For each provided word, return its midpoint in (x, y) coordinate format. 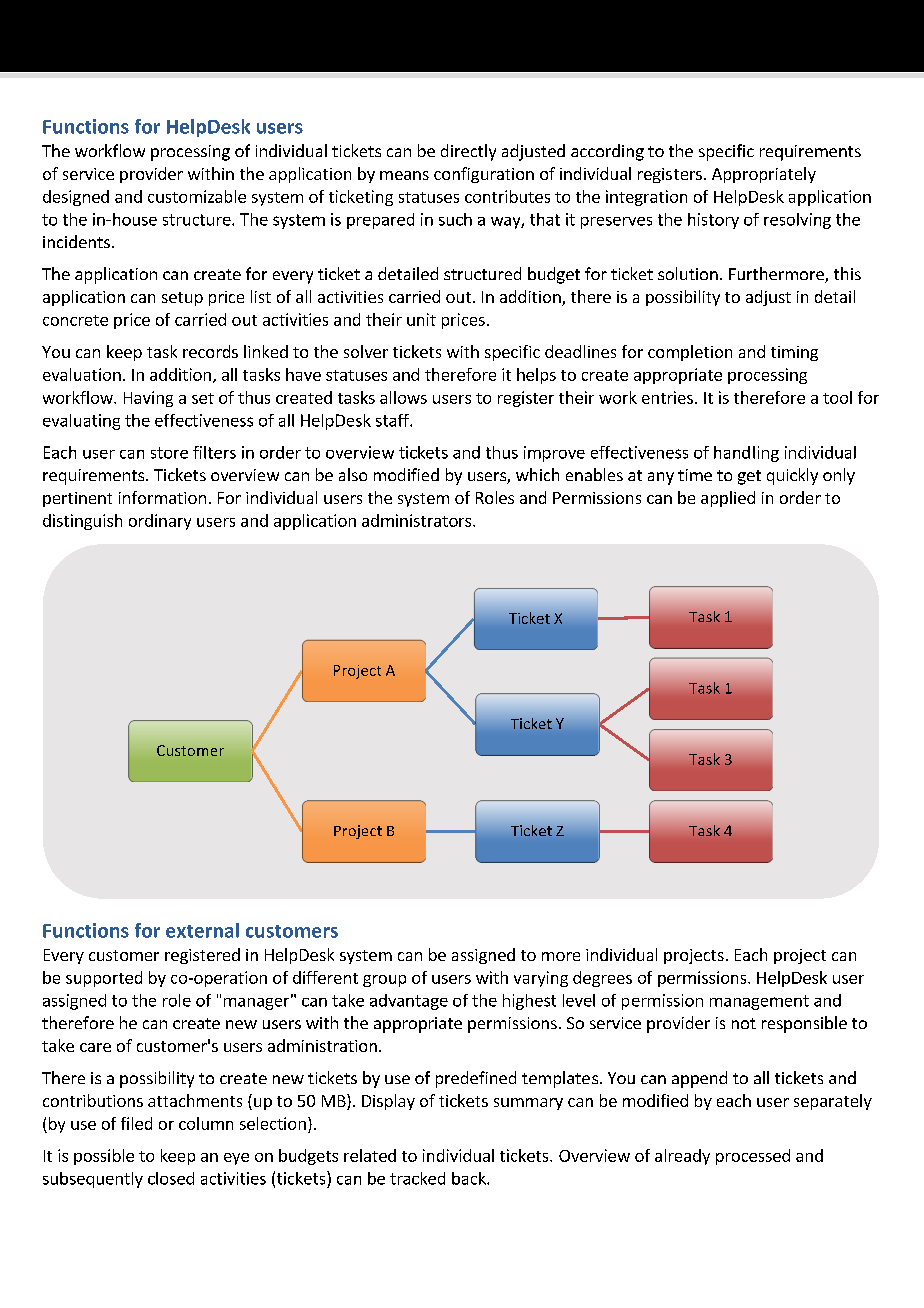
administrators (418, 520)
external (202, 930)
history (713, 221)
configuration (484, 175)
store (169, 453)
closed (171, 1178)
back (470, 1178)
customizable (197, 196)
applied (728, 499)
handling (746, 454)
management (759, 1002)
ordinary (160, 522)
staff (393, 420)
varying (541, 979)
